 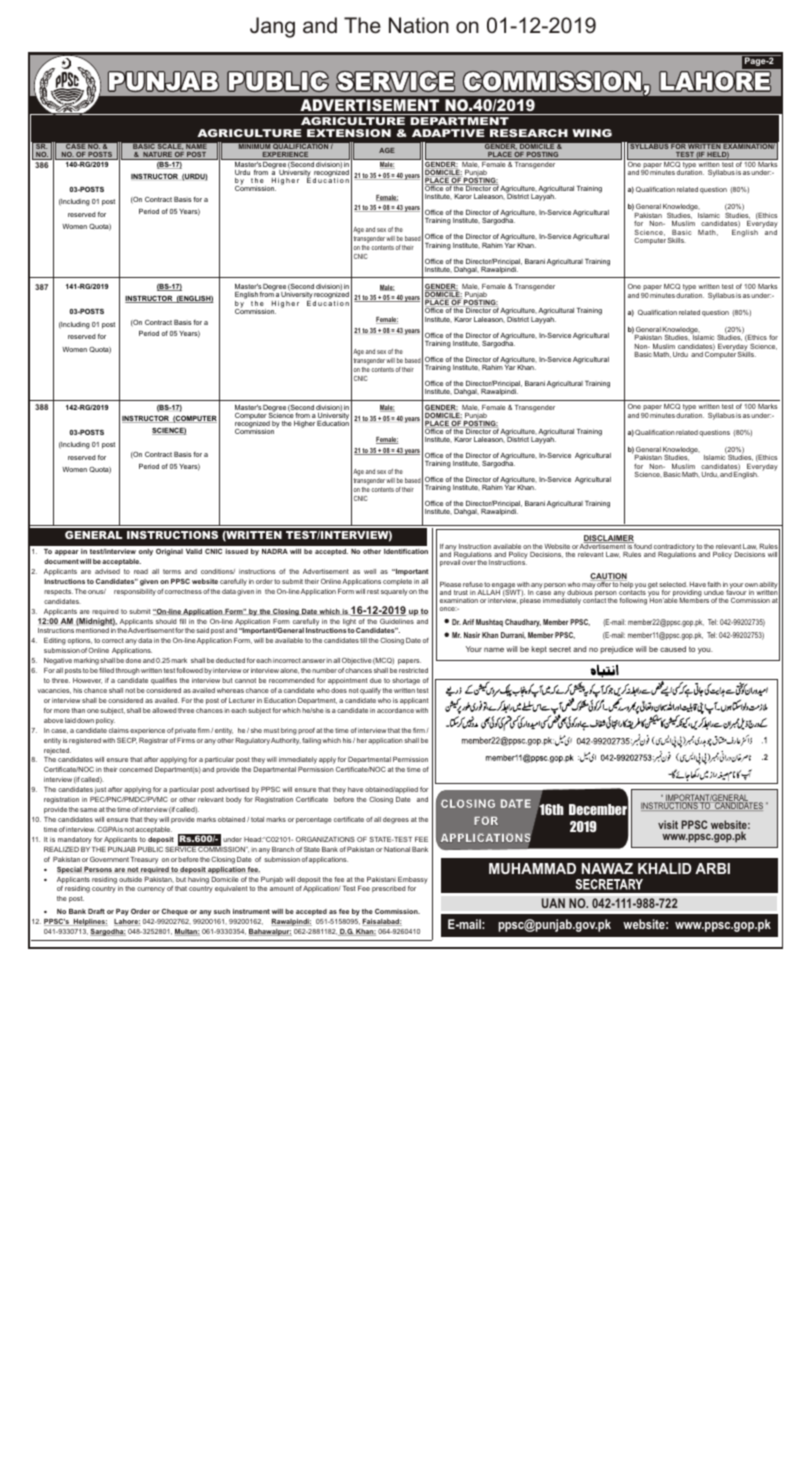 I want to click on RESEARCH, so click(x=529, y=133).
